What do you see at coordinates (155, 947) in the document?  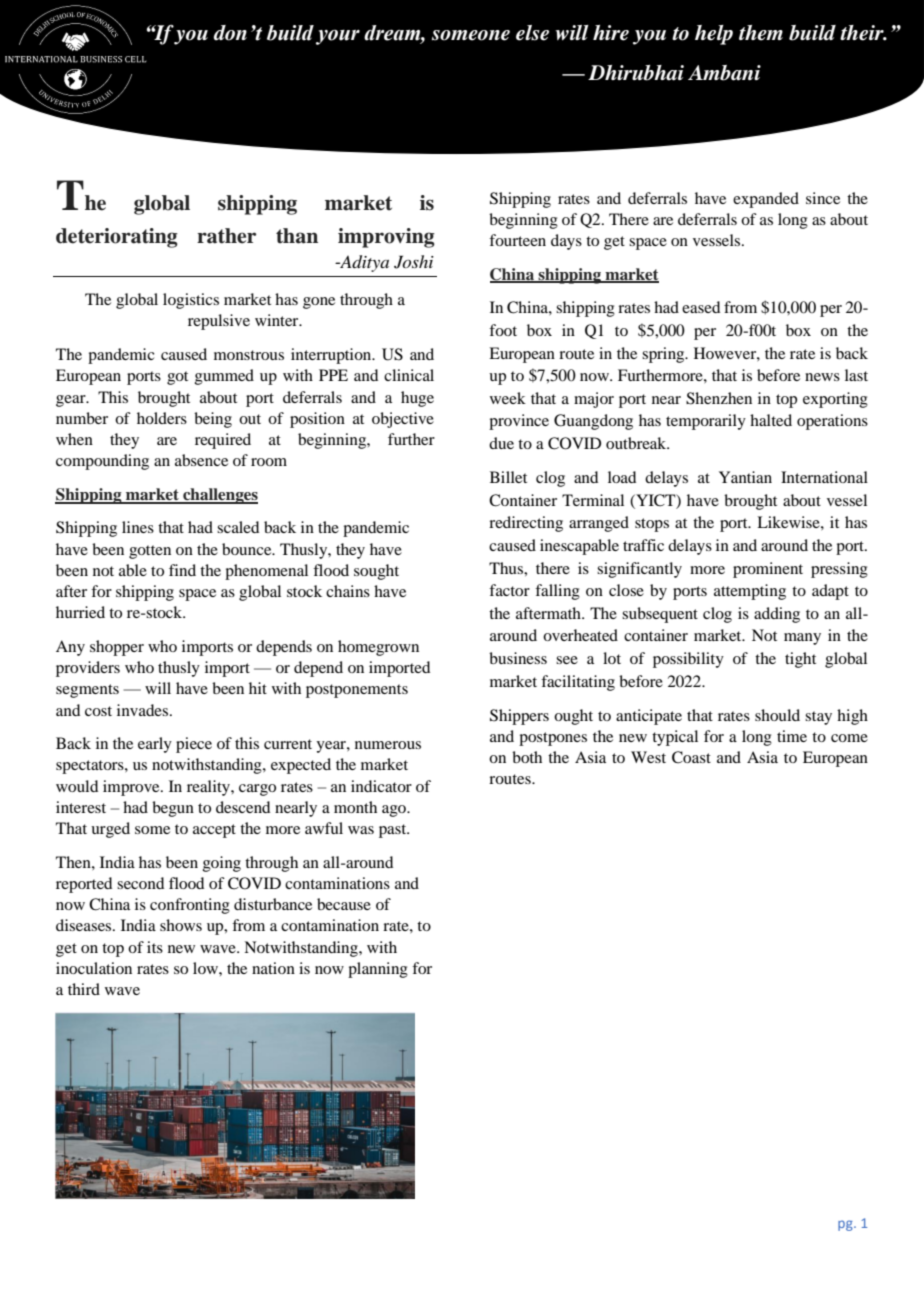 I see `its` at bounding box center [155, 947].
